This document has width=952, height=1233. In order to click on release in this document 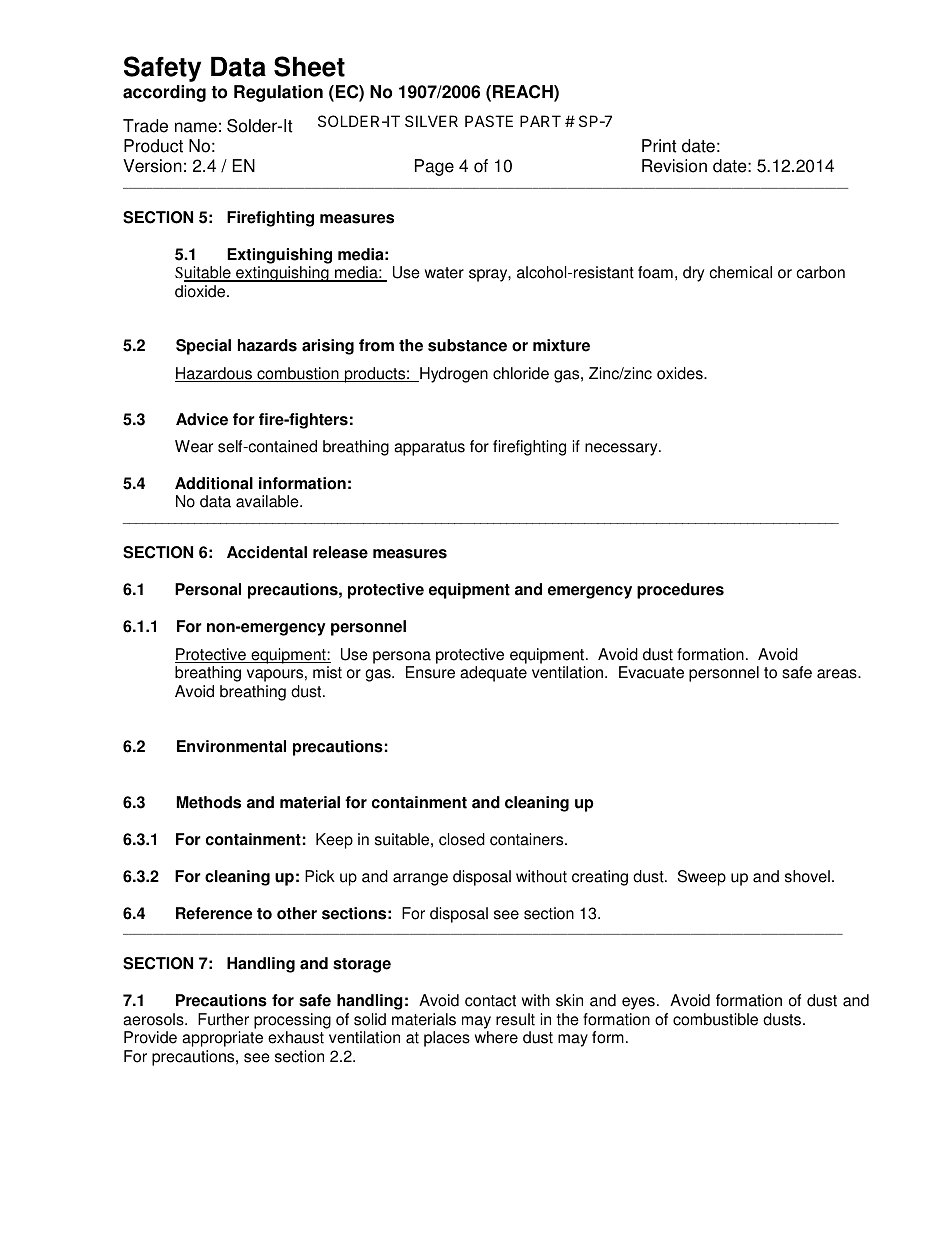, I will do `click(340, 552)`.
